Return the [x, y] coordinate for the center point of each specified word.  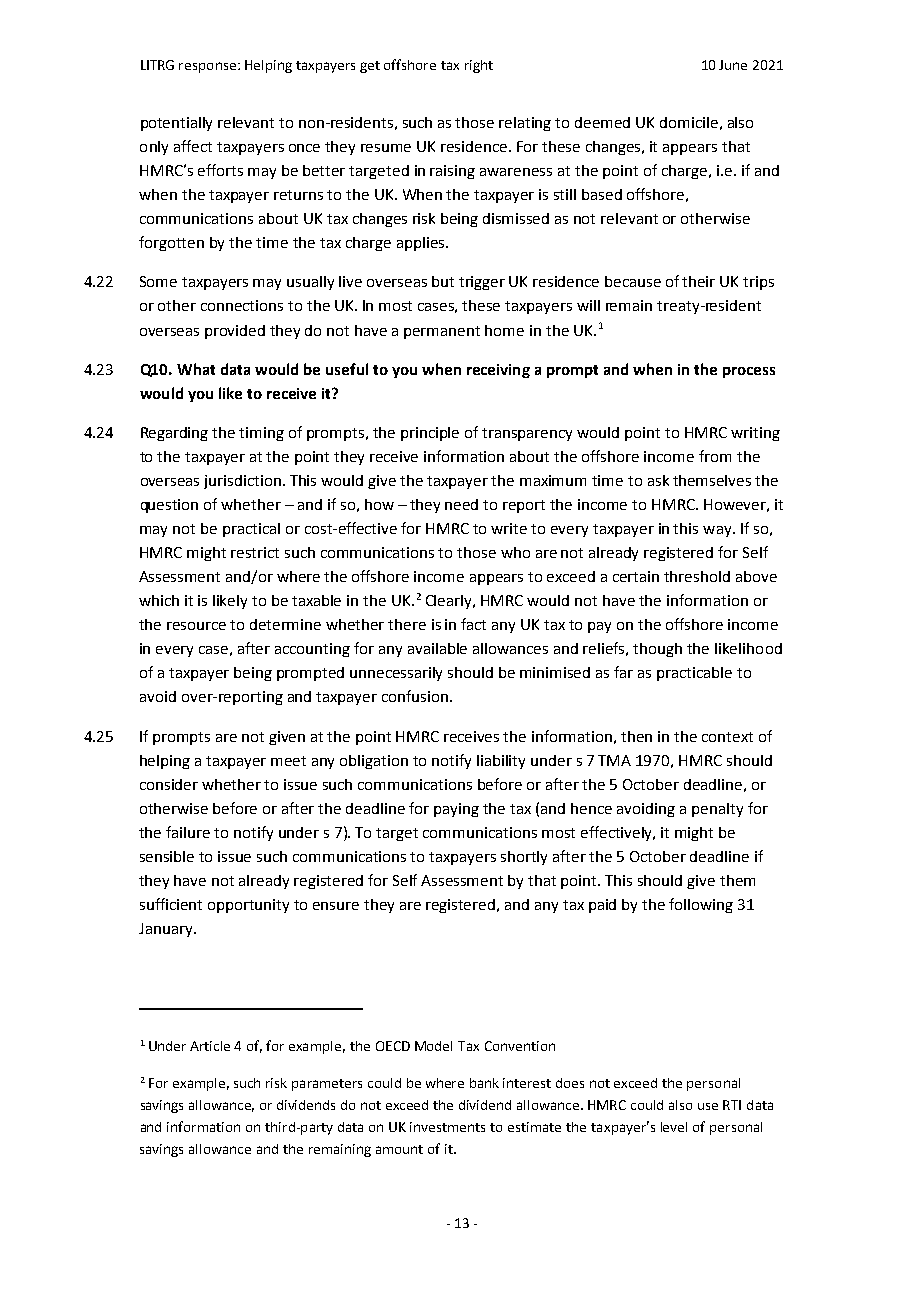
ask [658, 480]
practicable [694, 674]
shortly [524, 858]
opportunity [248, 906]
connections [242, 305]
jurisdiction [242, 482]
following [701, 905]
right [479, 66]
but [443, 281]
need [461, 504]
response [207, 67]
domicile [689, 122]
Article [210, 1046]
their [698, 281]
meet [288, 761]
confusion [415, 696]
